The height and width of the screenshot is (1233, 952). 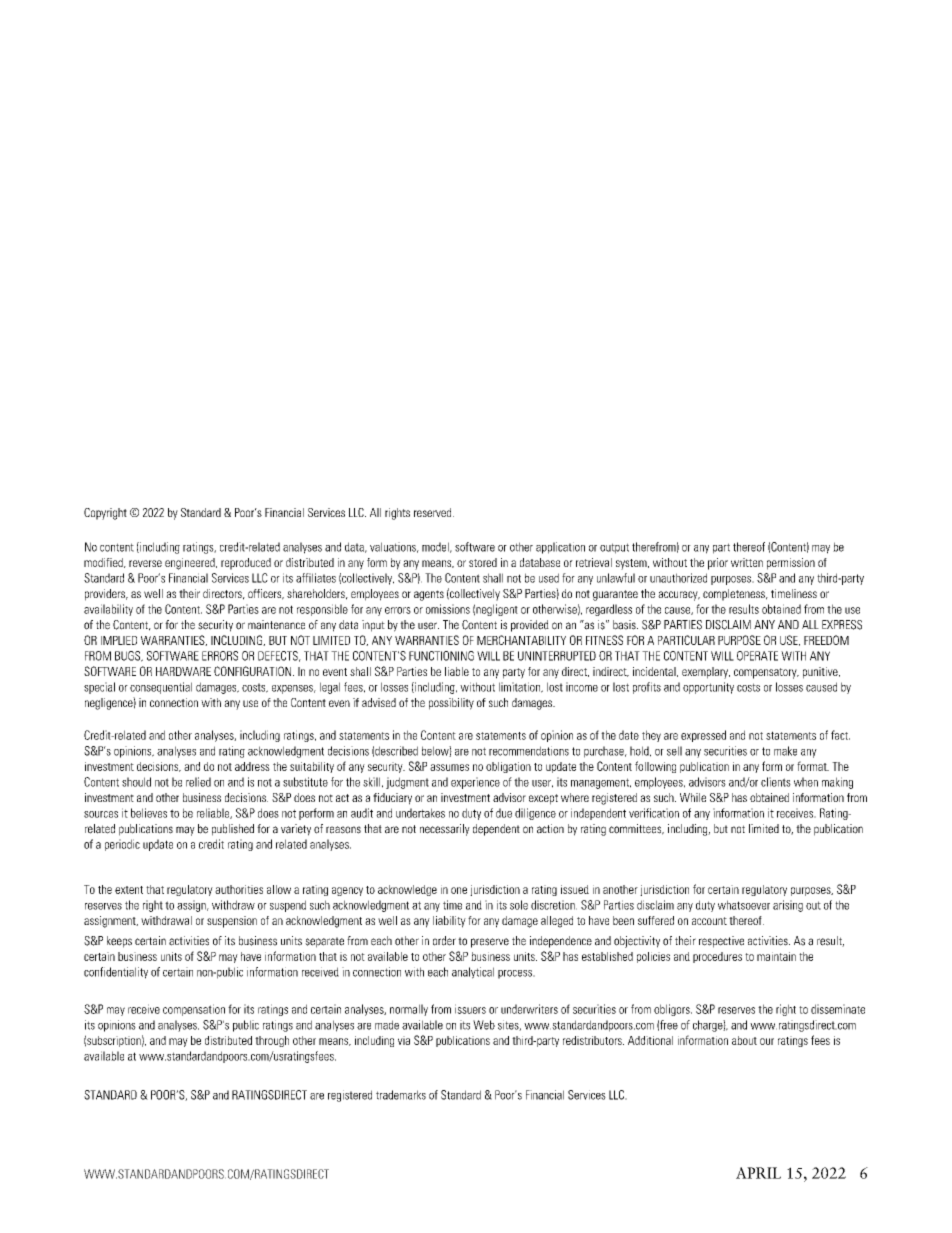 I want to click on via, so click(x=404, y=1040).
